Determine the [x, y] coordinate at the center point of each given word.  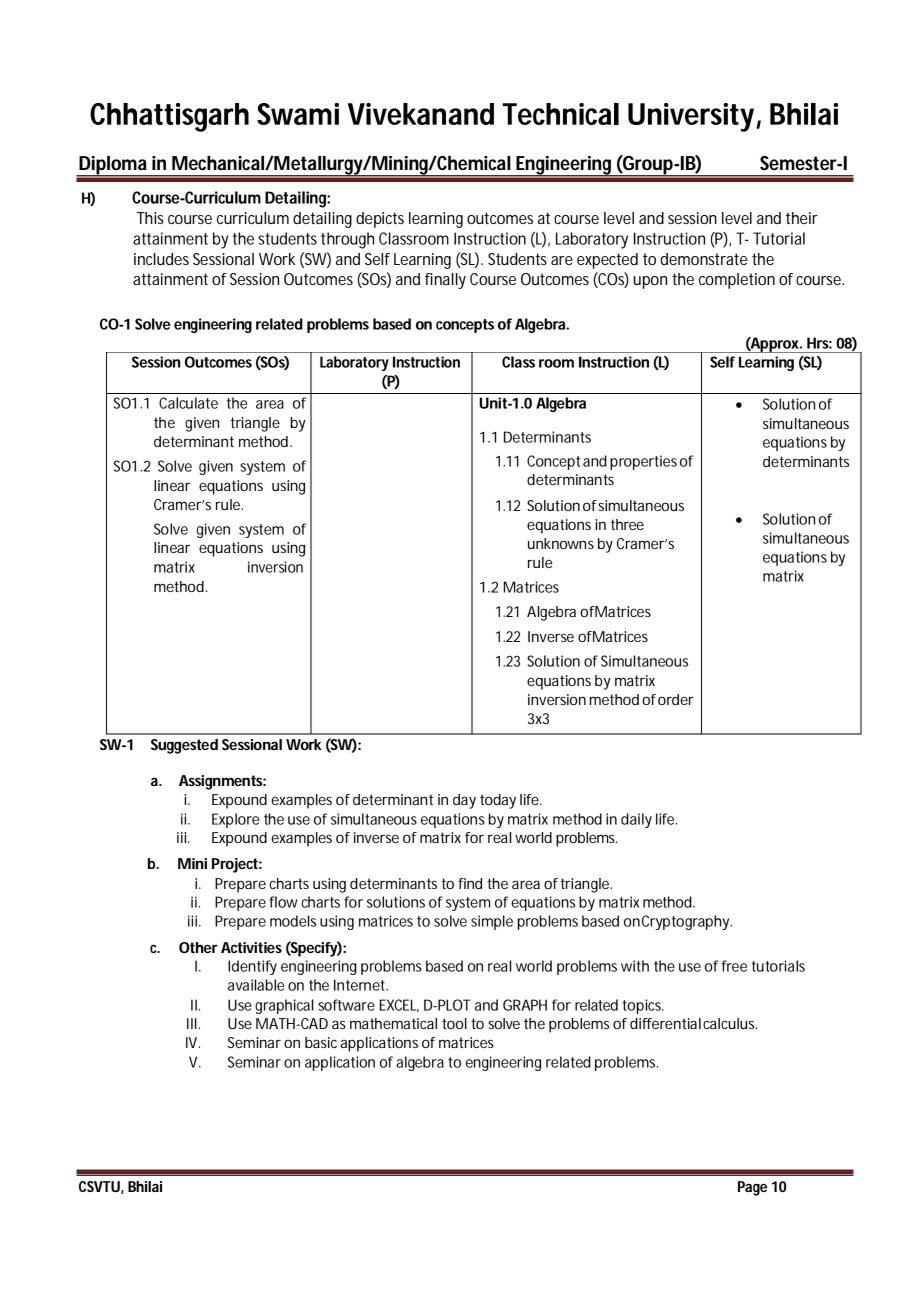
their [802, 218]
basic [321, 1042]
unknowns [561, 543]
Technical [561, 114]
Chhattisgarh [169, 117]
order [676, 699]
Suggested [184, 746]
